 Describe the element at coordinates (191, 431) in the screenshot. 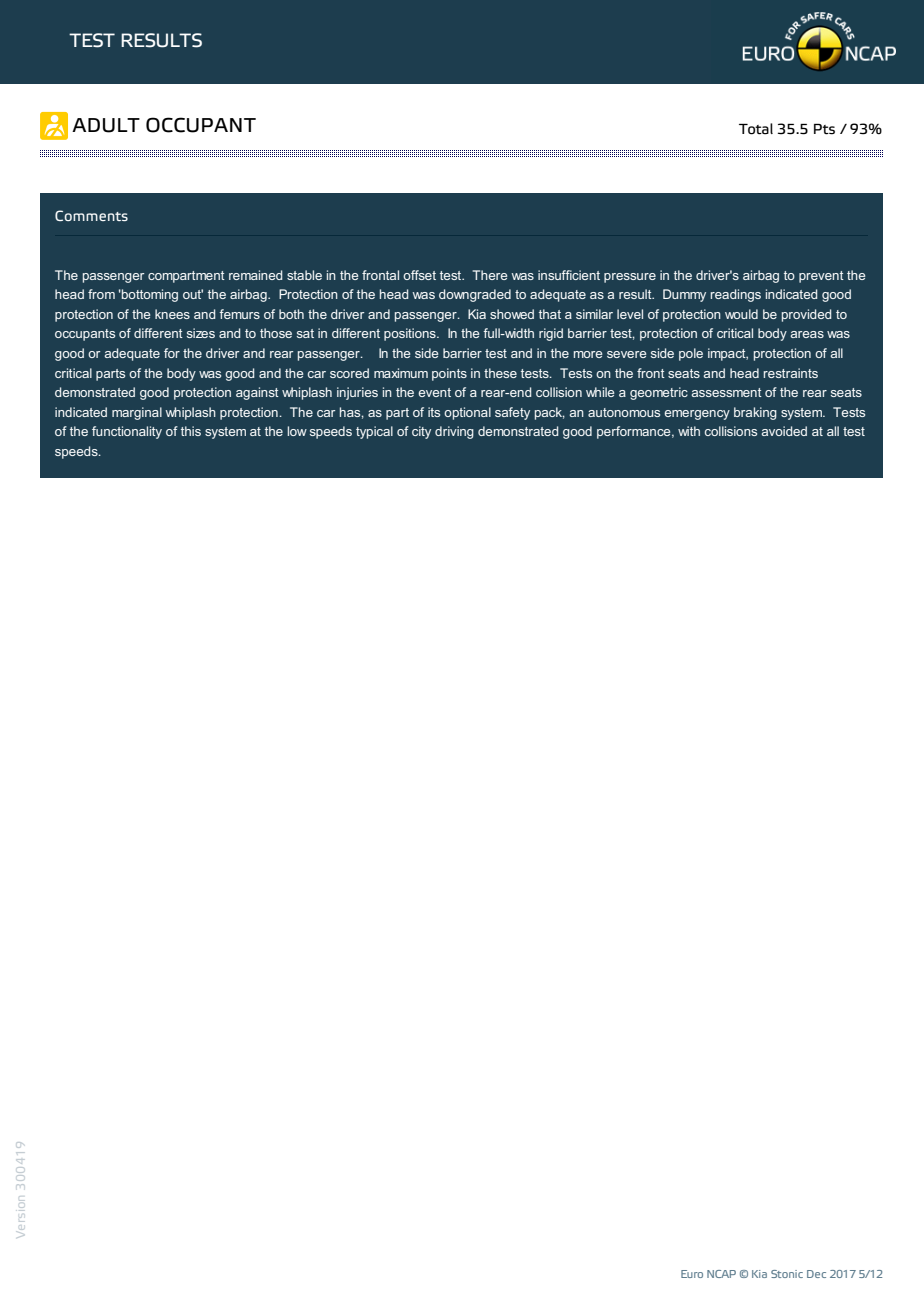

I see `this` at that location.
